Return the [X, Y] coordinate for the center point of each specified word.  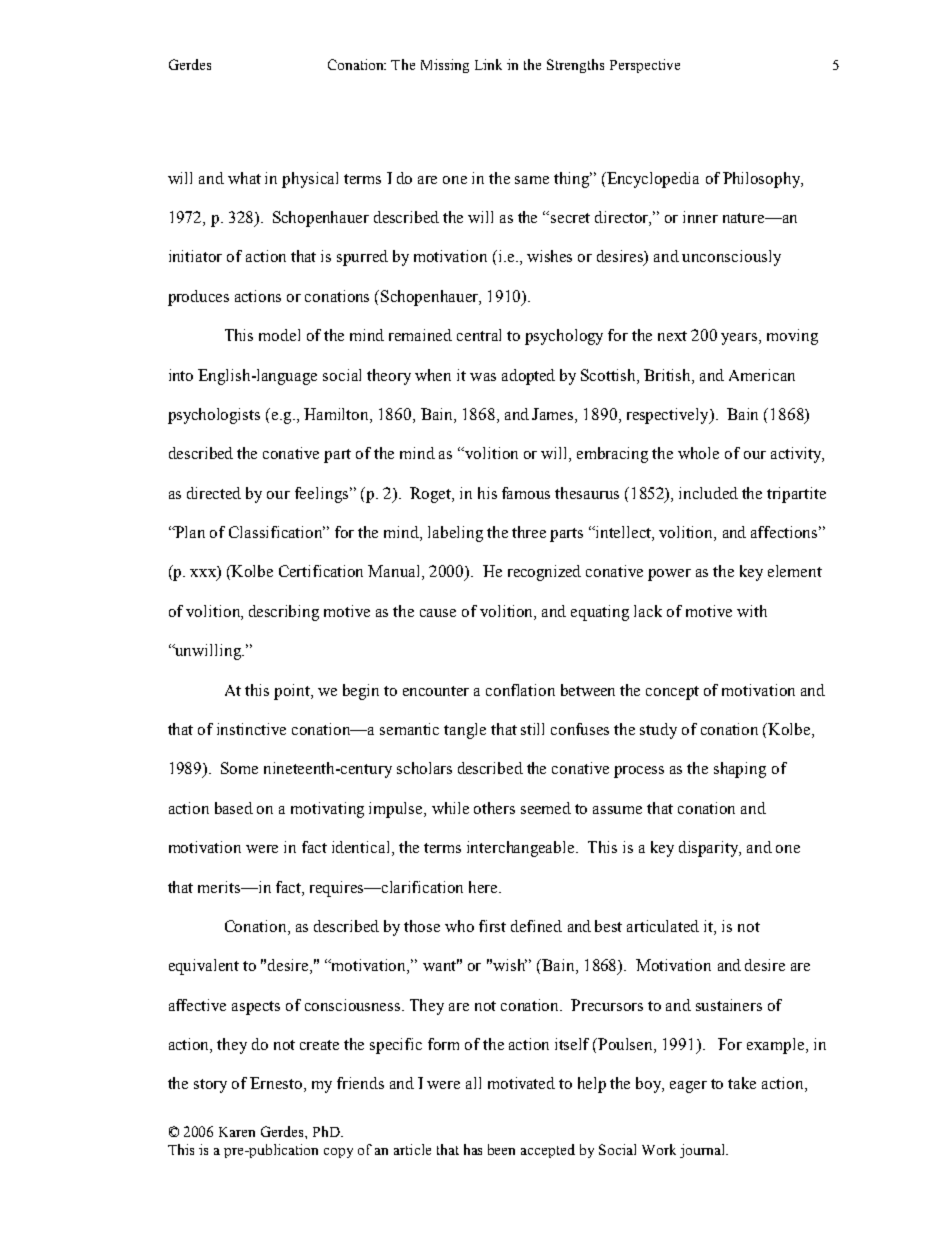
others [494, 808]
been [501, 1149]
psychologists [214, 416]
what [244, 178]
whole [698, 453]
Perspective [645, 66]
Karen [237, 1132]
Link [488, 64]
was [483, 377]
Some [239, 768]
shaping [740, 770]
